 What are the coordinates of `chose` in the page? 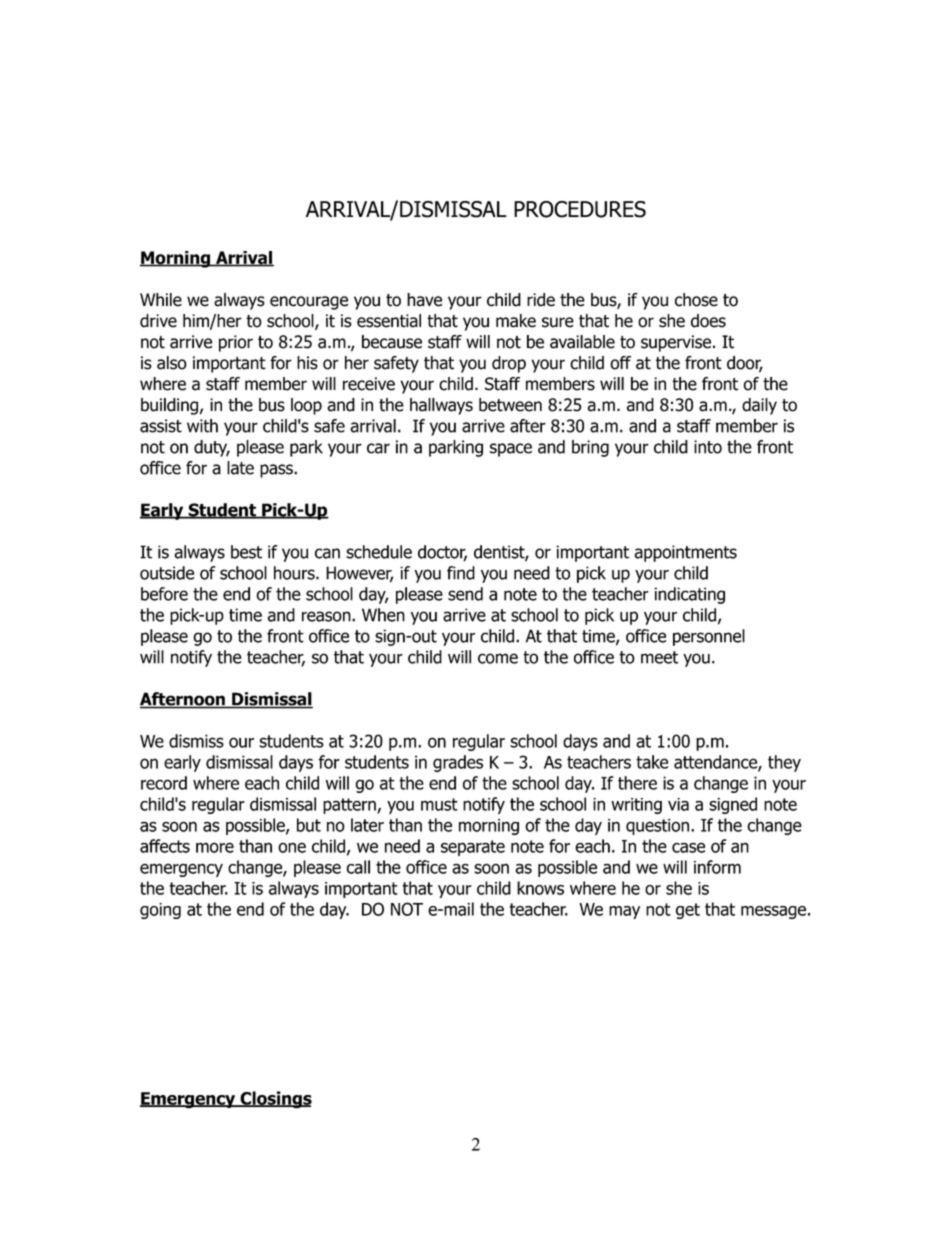 It's located at (696, 300).
